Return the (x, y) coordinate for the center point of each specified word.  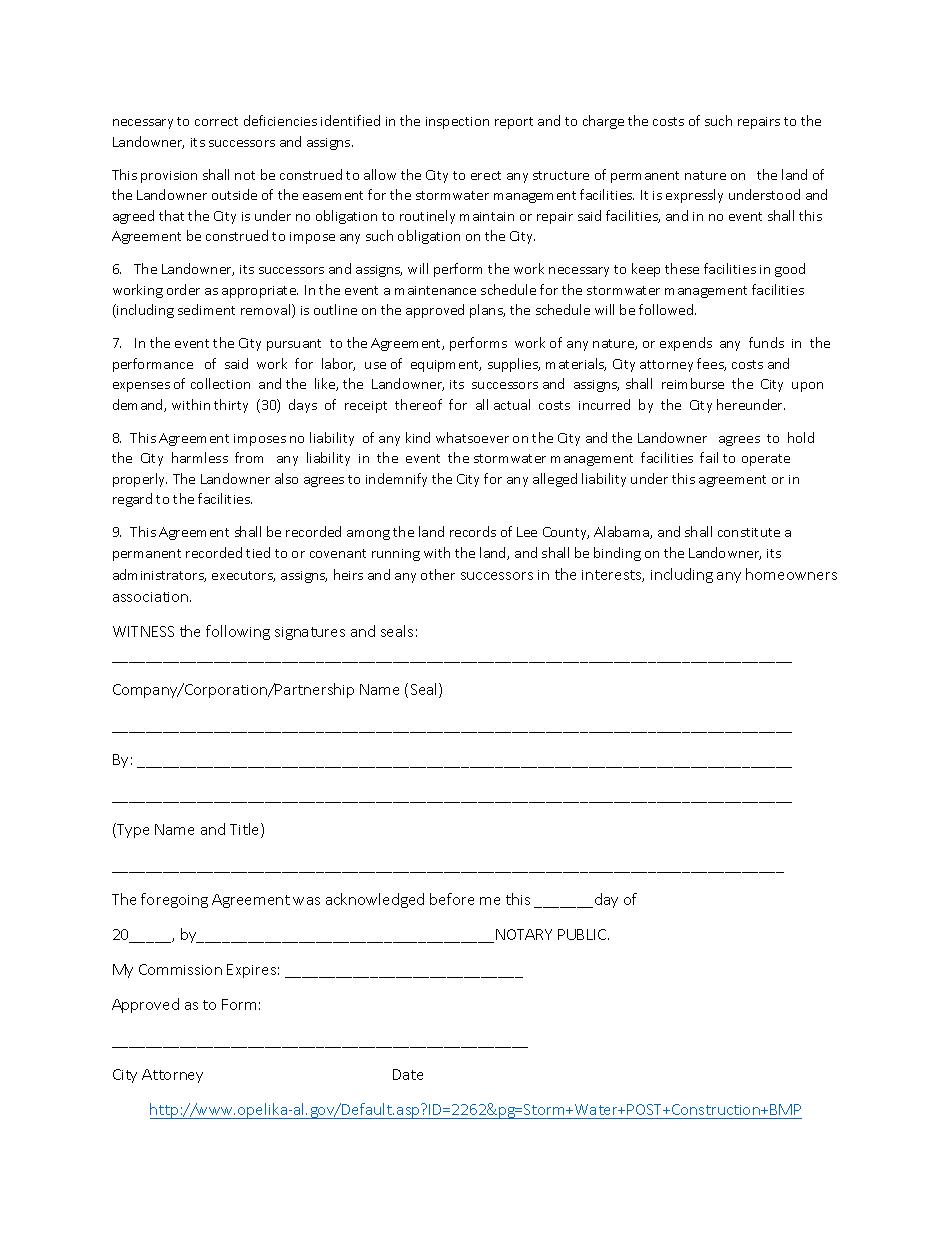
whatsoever (472, 437)
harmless (200, 457)
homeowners (791, 574)
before (452, 899)
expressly (694, 196)
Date (408, 1074)
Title (246, 830)
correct (216, 121)
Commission (180, 969)
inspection (457, 123)
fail (709, 457)
